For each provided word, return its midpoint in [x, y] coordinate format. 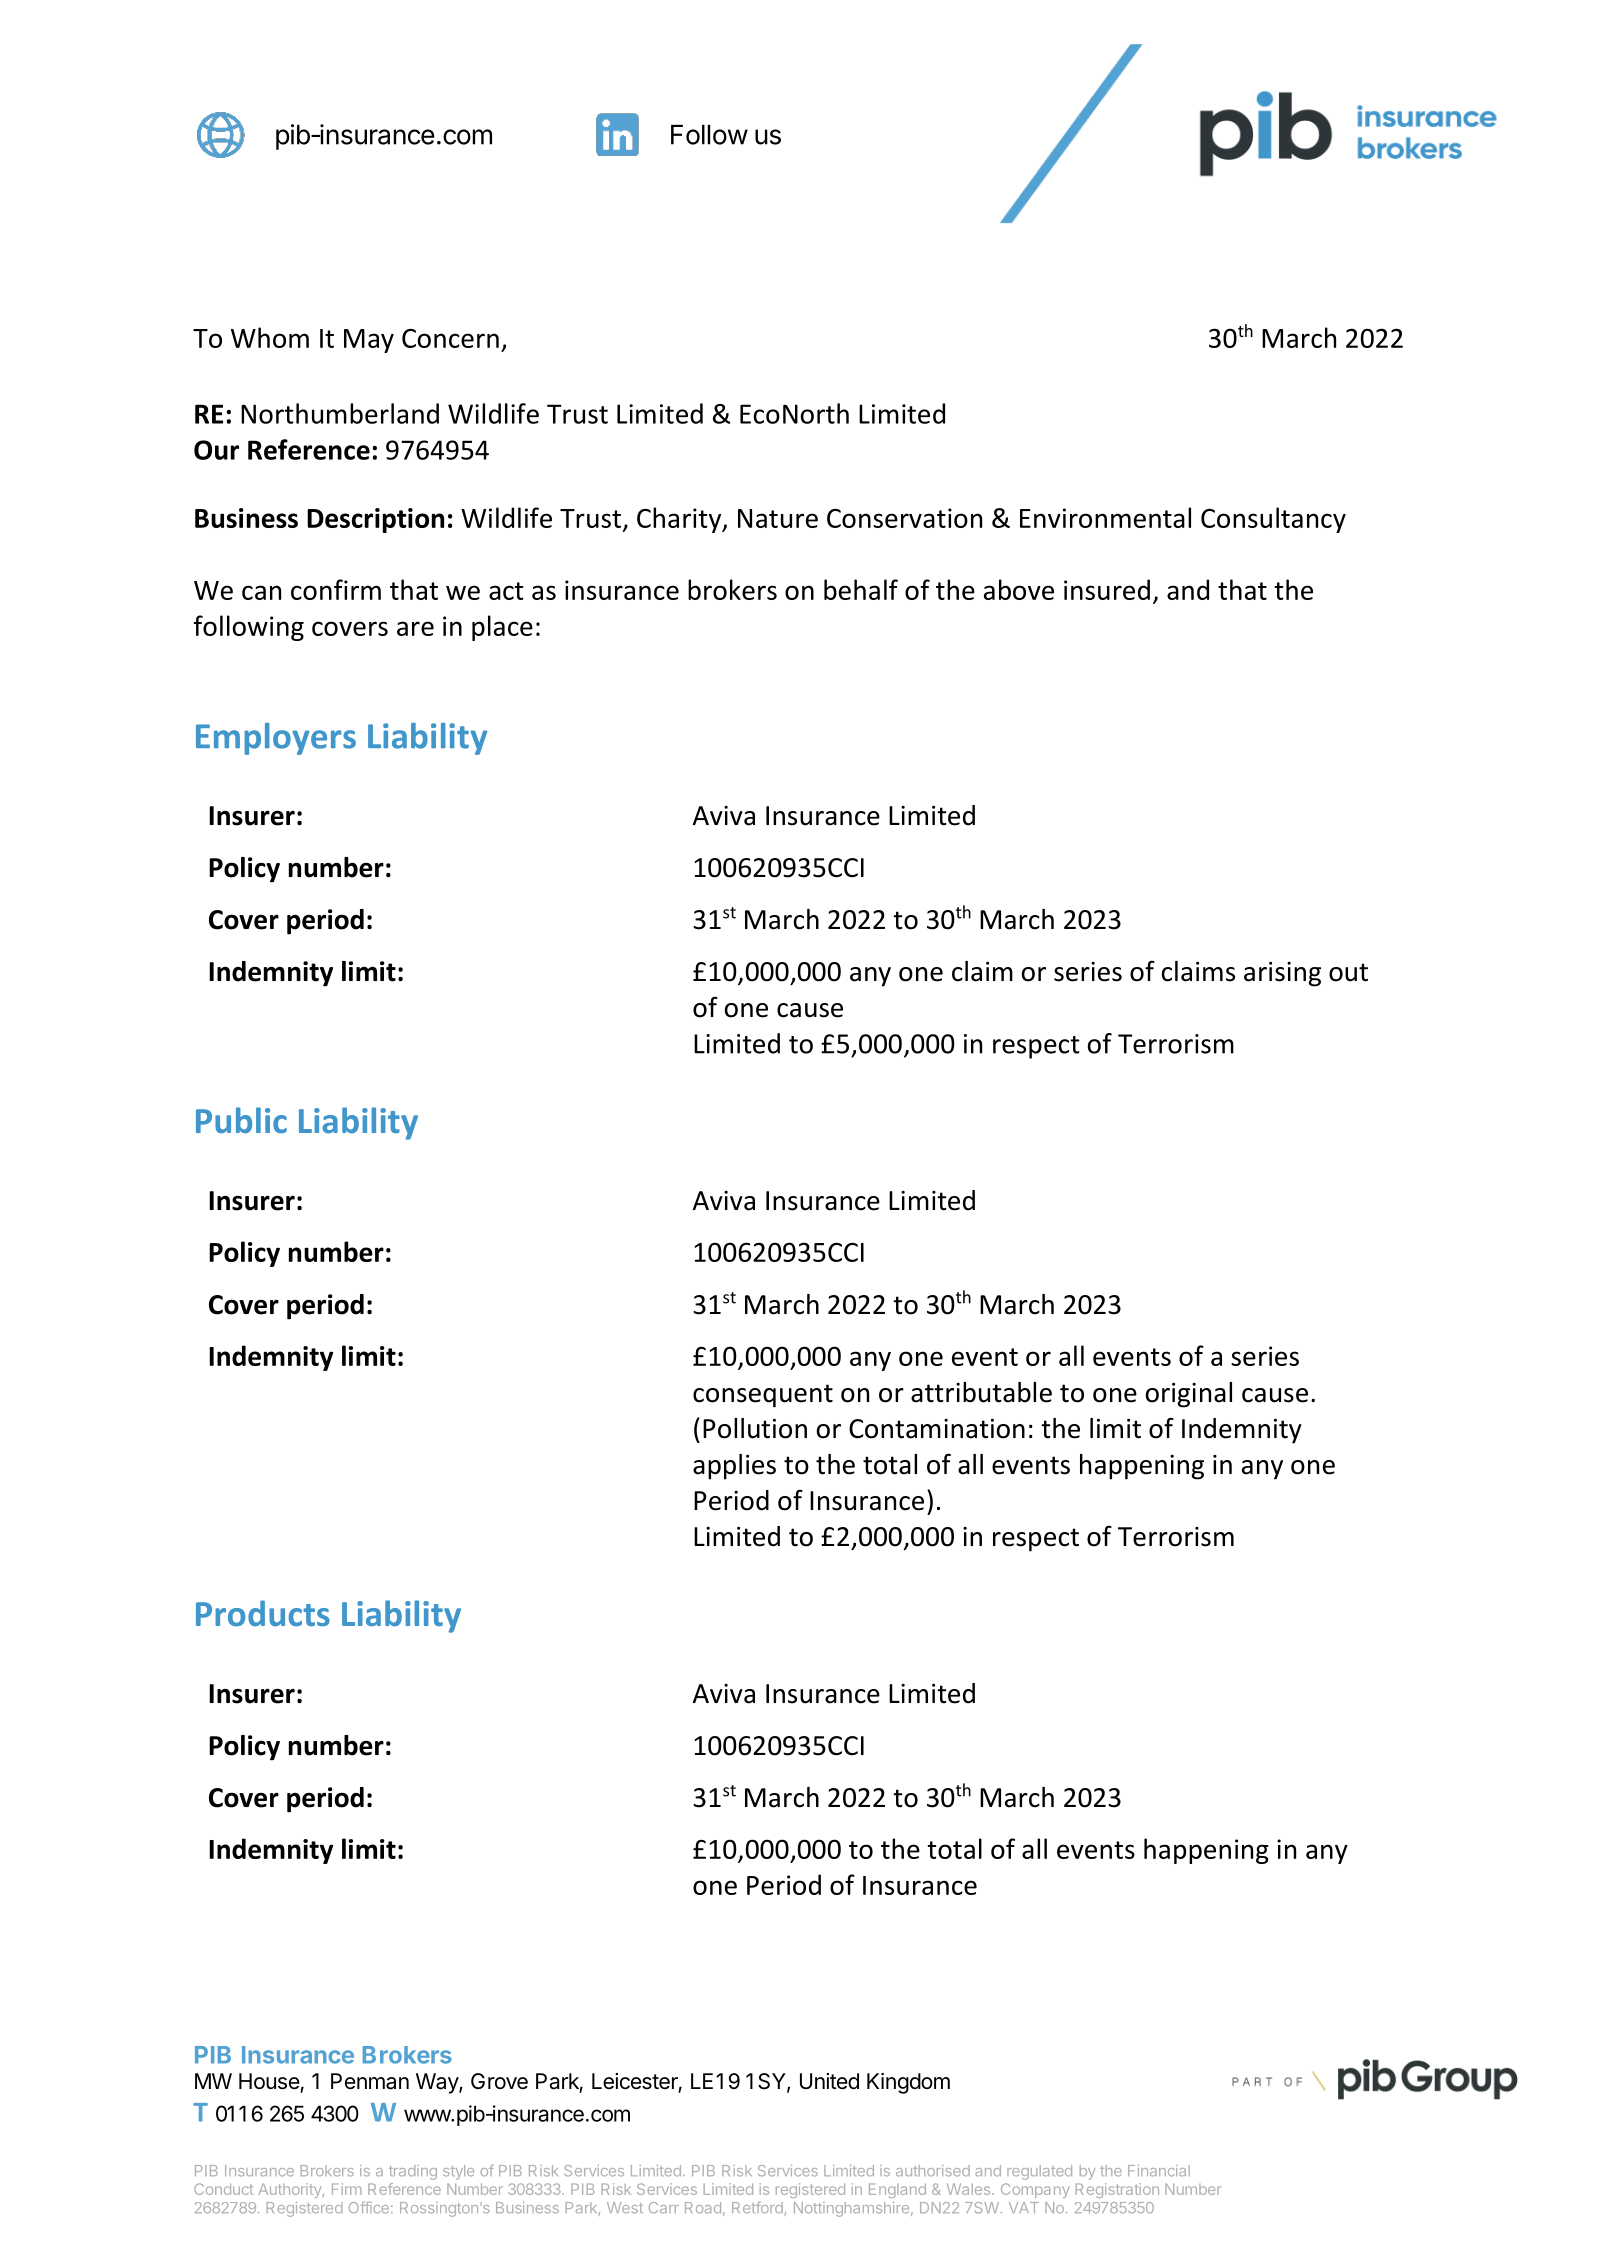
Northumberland [340, 413]
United [829, 2081]
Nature [778, 518]
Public [241, 1120]
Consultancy [1273, 520]
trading [413, 2172]
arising [1282, 974]
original [1189, 1395]
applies [734, 1467]
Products [263, 1613]
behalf [861, 589]
